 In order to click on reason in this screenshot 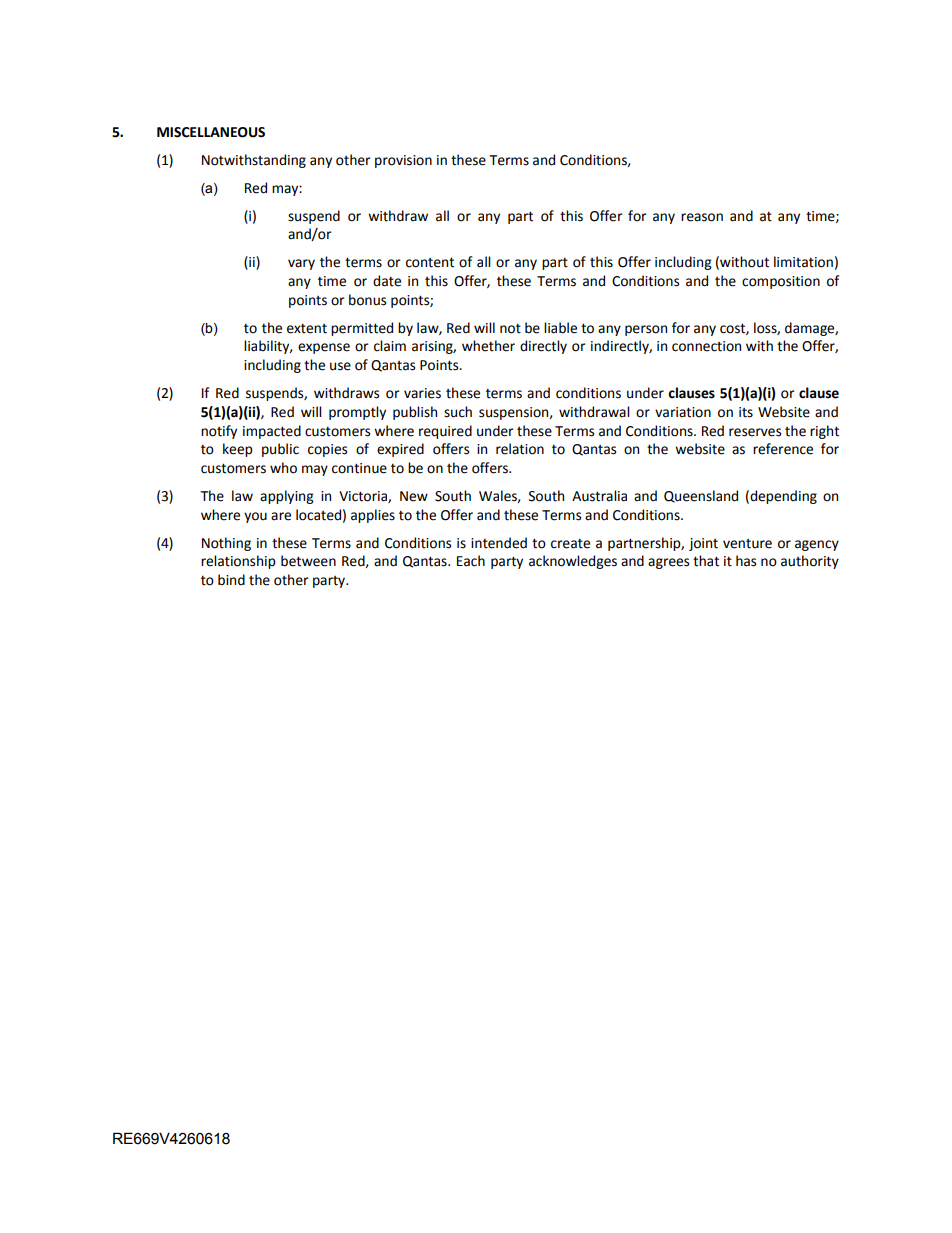, I will do `click(702, 217)`.
